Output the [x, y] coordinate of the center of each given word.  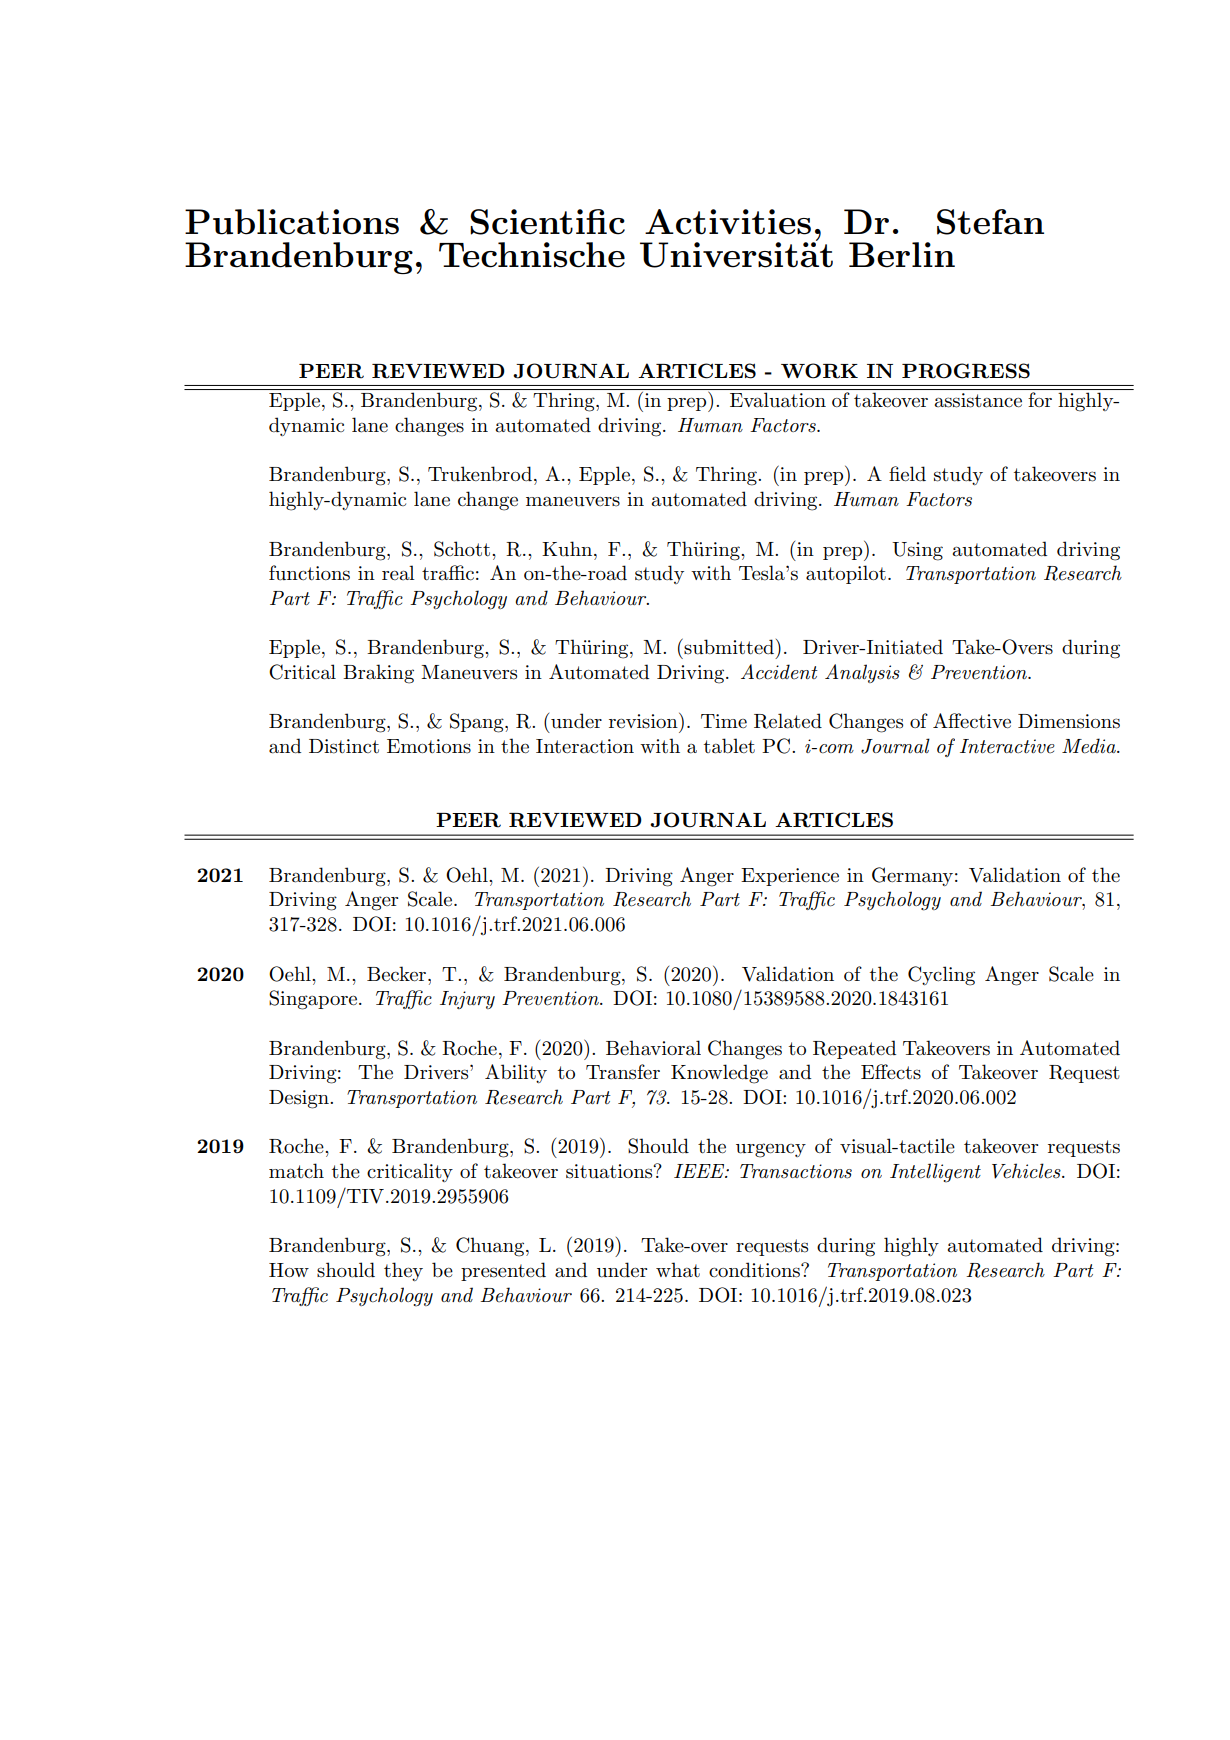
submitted [730, 647]
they [403, 1271]
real [398, 572]
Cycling [941, 976]
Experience [790, 877]
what [678, 1270]
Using [917, 551]
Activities [728, 222]
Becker [398, 974]
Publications [292, 222]
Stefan [990, 222]
